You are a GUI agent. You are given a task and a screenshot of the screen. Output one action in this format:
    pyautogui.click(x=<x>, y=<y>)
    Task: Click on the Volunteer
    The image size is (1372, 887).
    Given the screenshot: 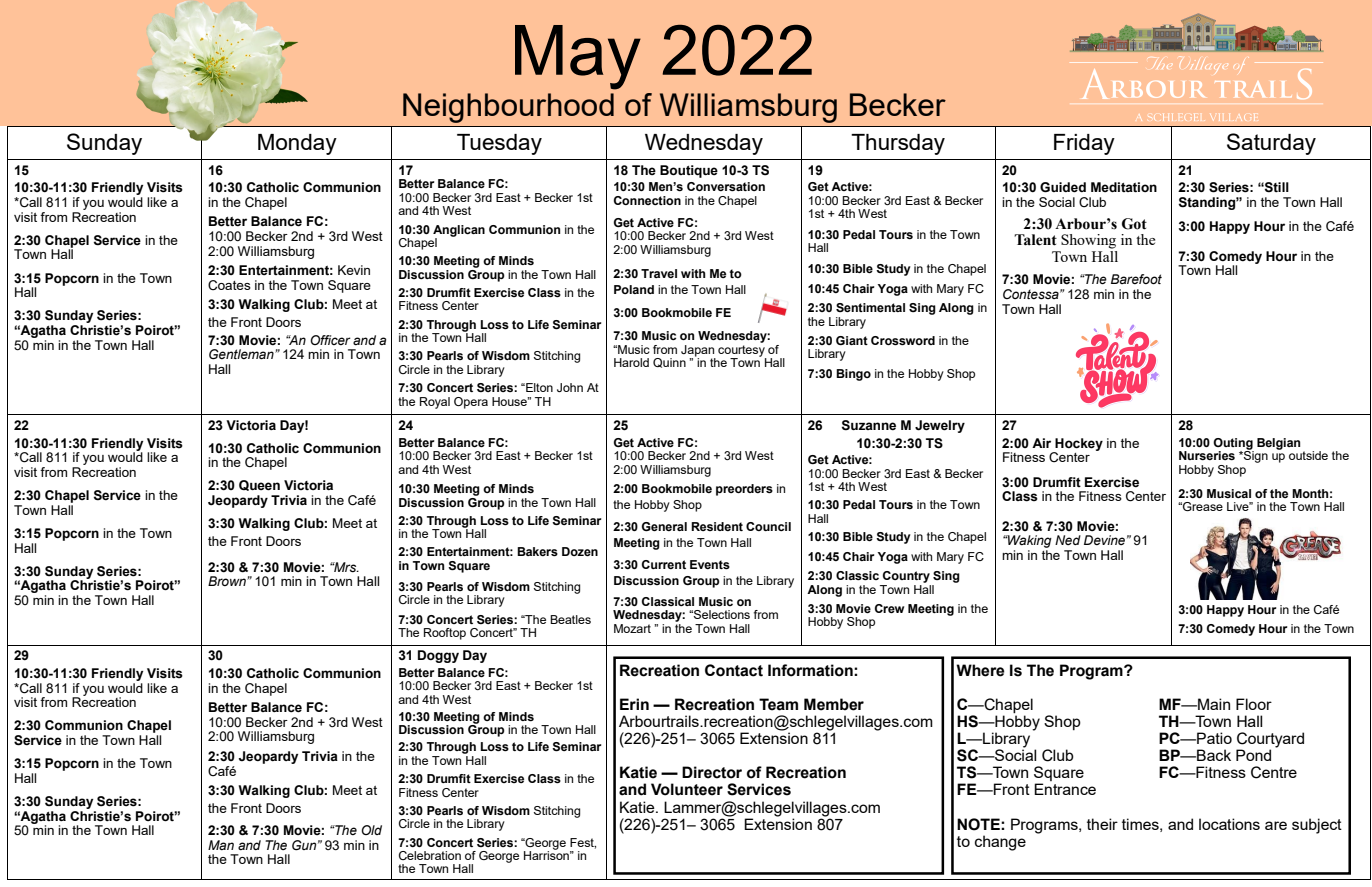 What is the action you would take?
    pyautogui.click(x=687, y=789)
